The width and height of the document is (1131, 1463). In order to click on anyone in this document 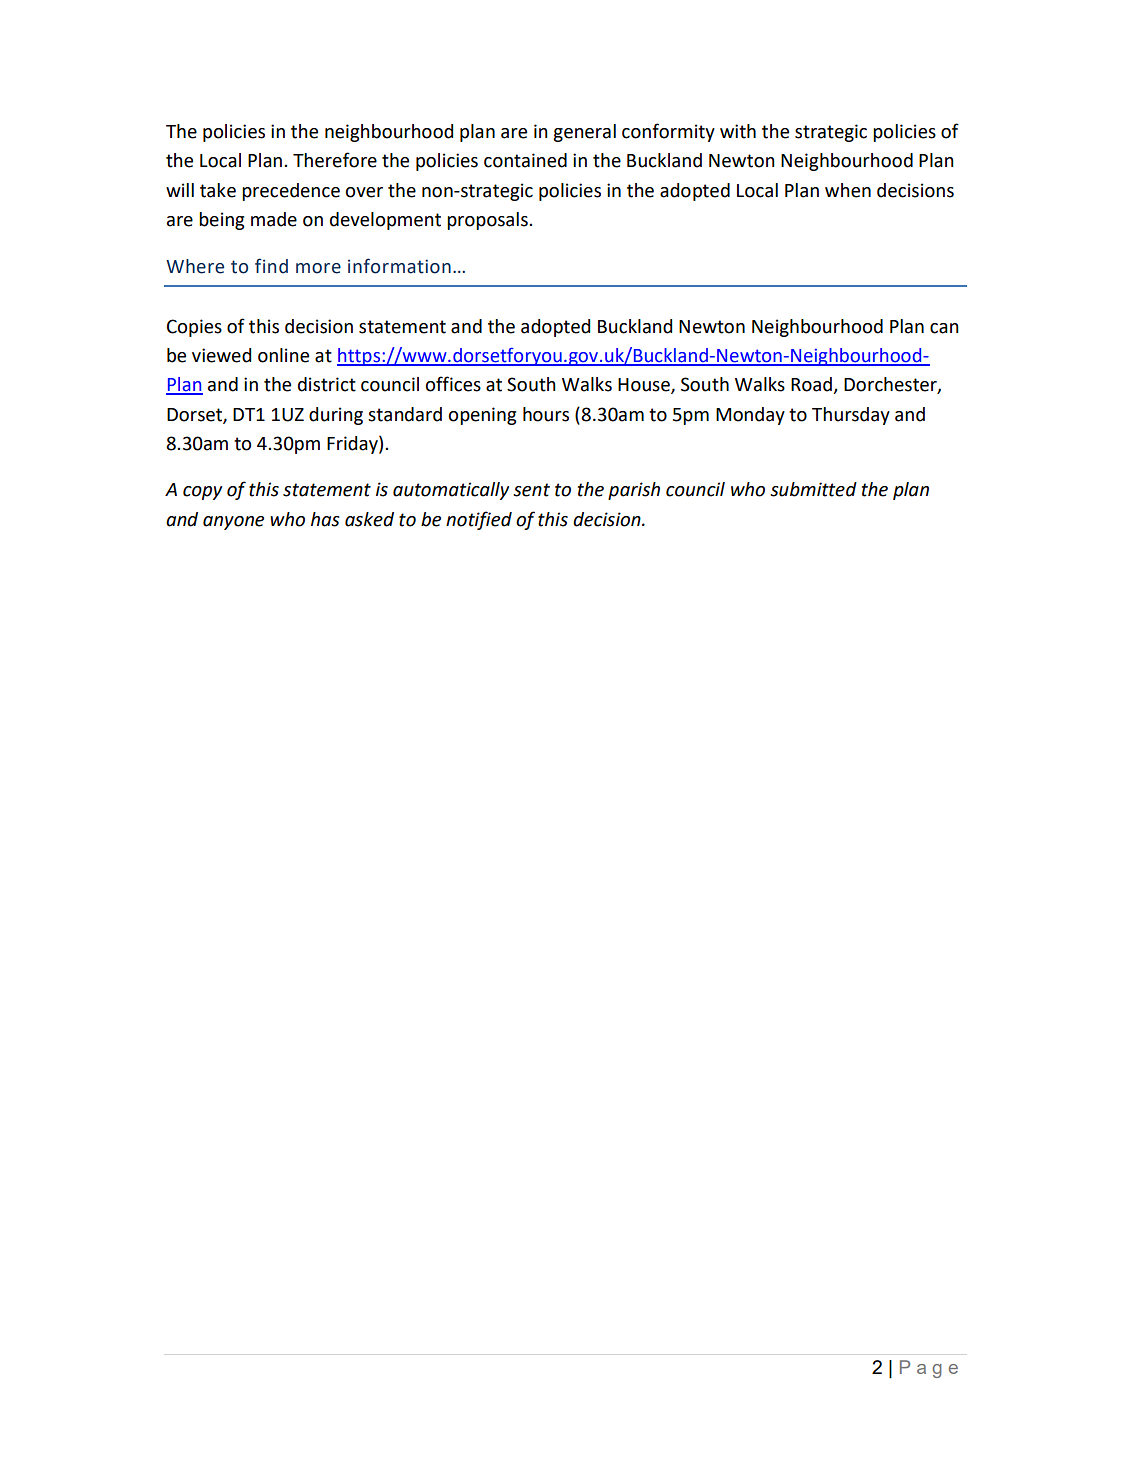, I will do `click(233, 523)`.
